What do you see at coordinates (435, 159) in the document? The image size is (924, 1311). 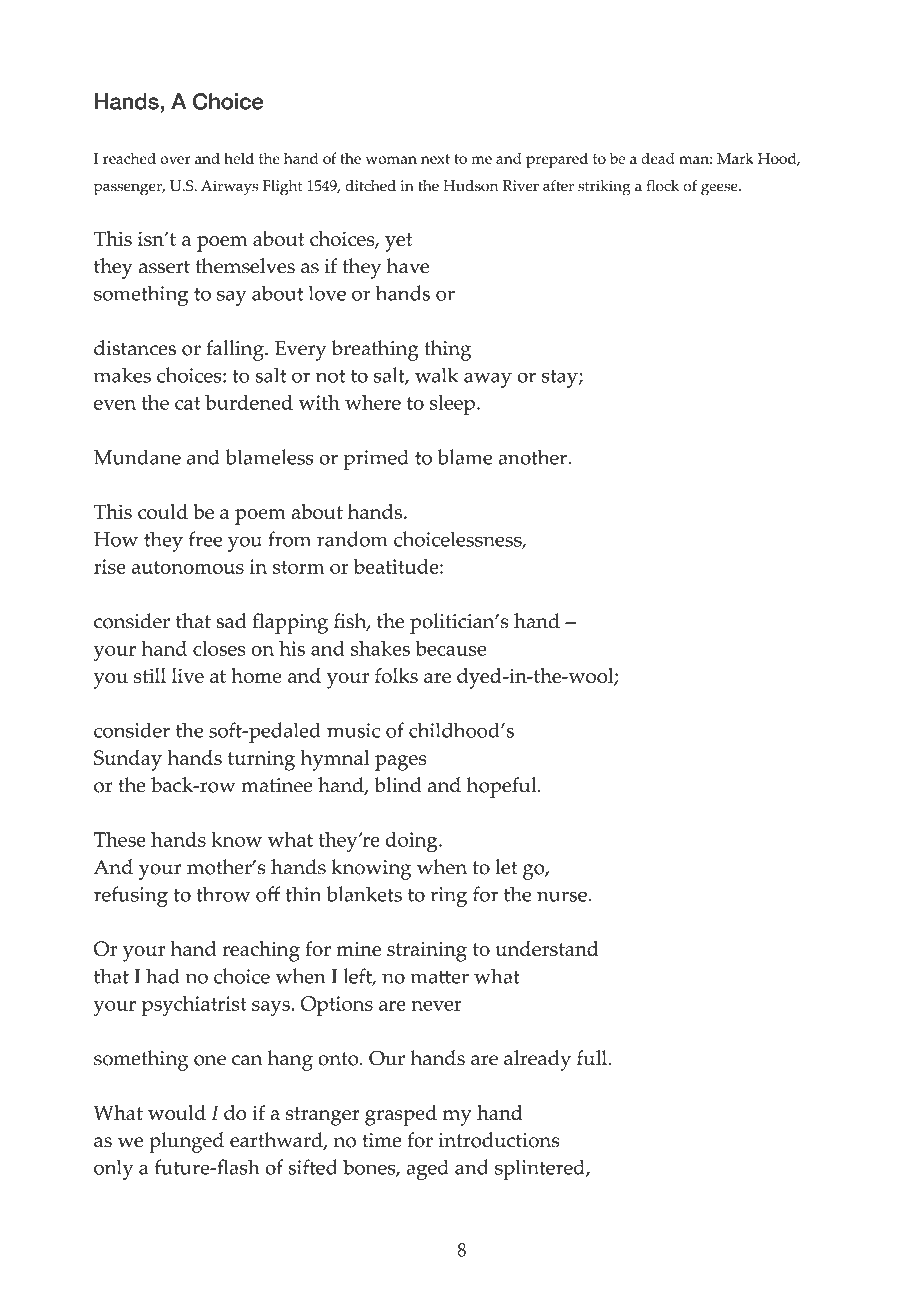 I see `next` at bounding box center [435, 159].
